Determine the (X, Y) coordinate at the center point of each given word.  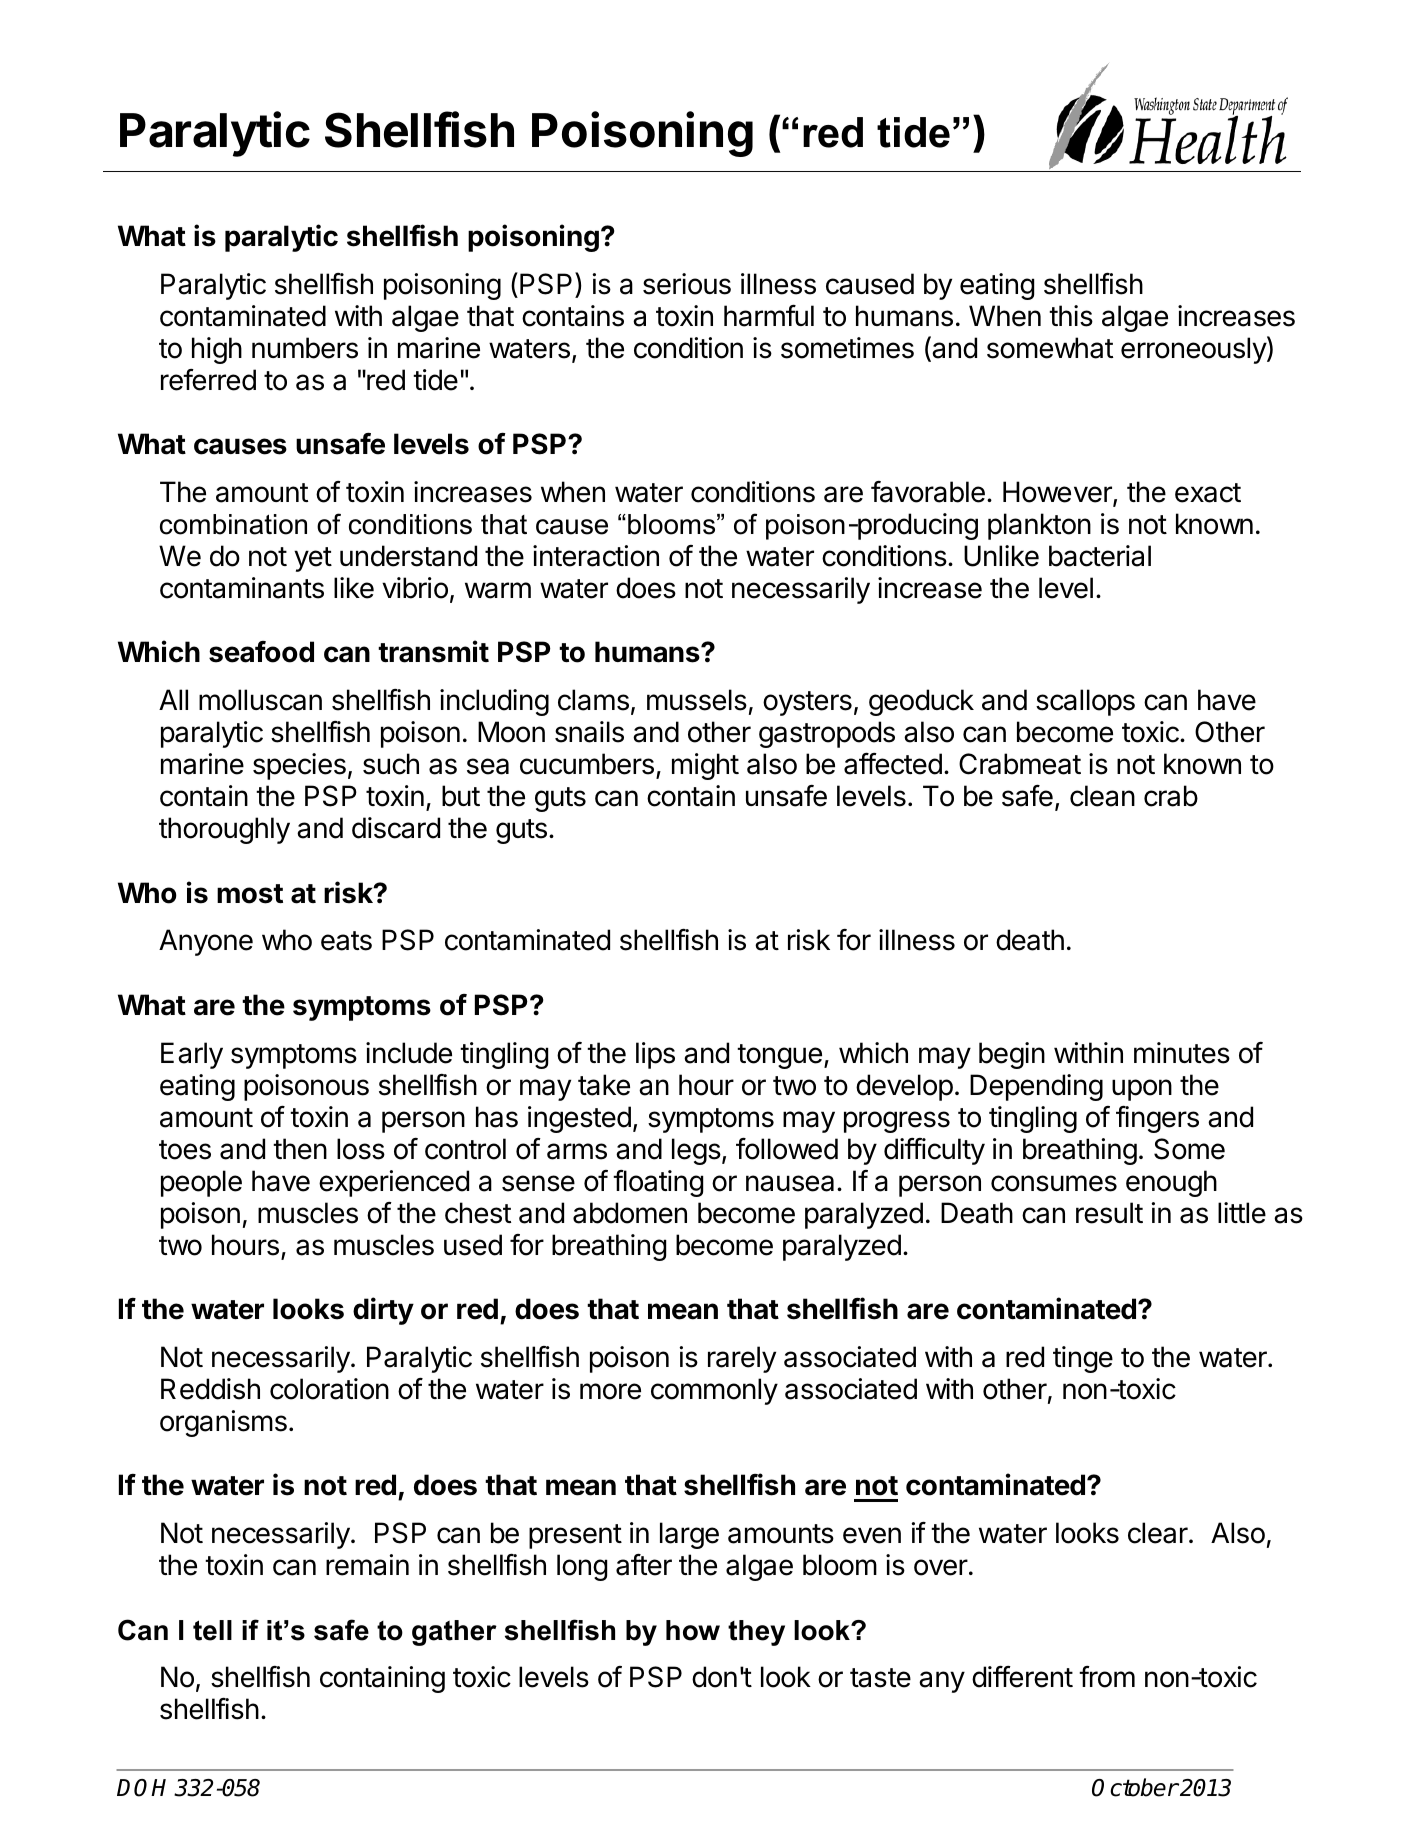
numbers (305, 348)
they (756, 1633)
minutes (1182, 1053)
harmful (769, 316)
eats (346, 941)
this (1071, 316)
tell (212, 1630)
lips (655, 1055)
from (1107, 1677)
